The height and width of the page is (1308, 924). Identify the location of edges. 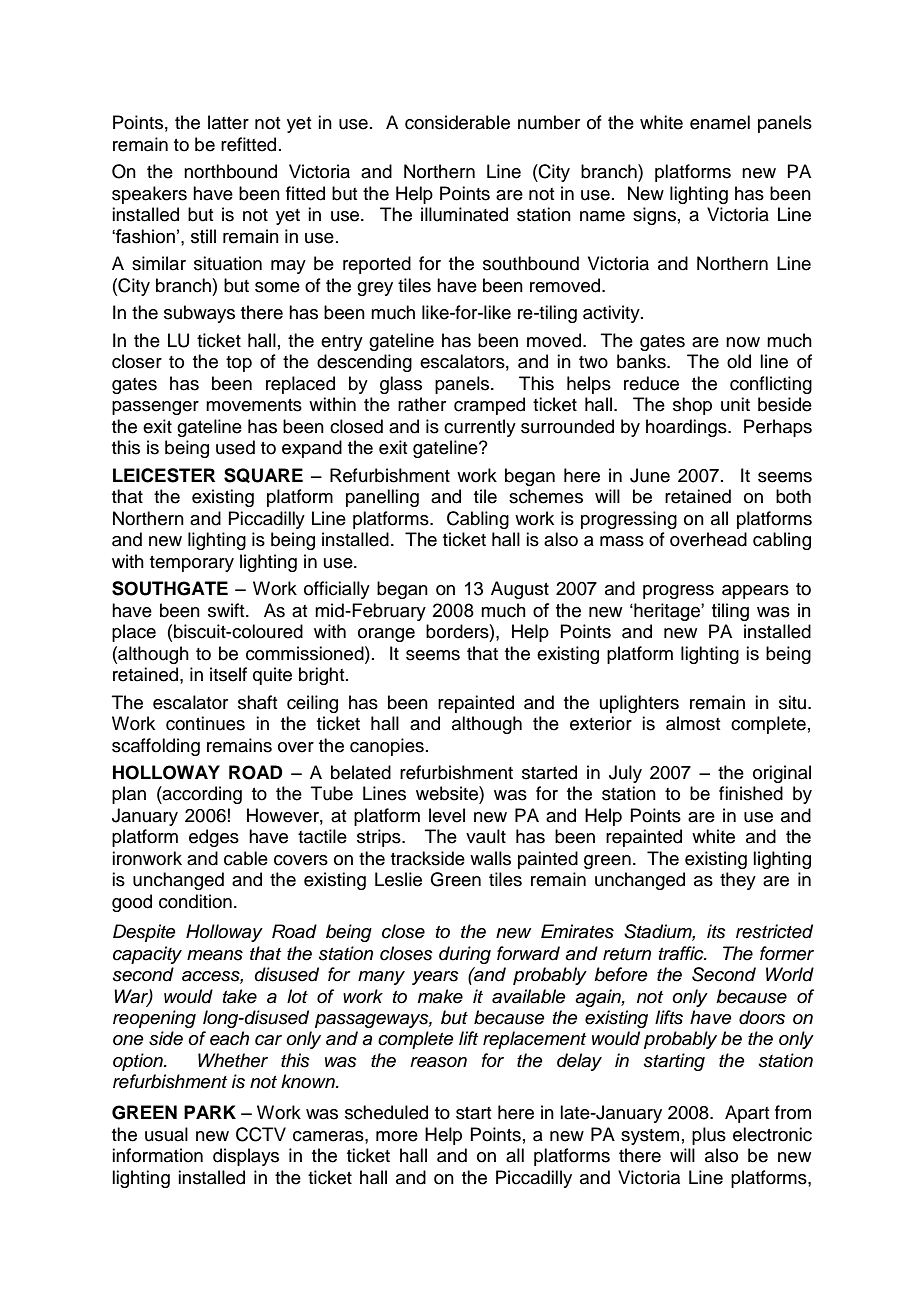
(214, 838).
